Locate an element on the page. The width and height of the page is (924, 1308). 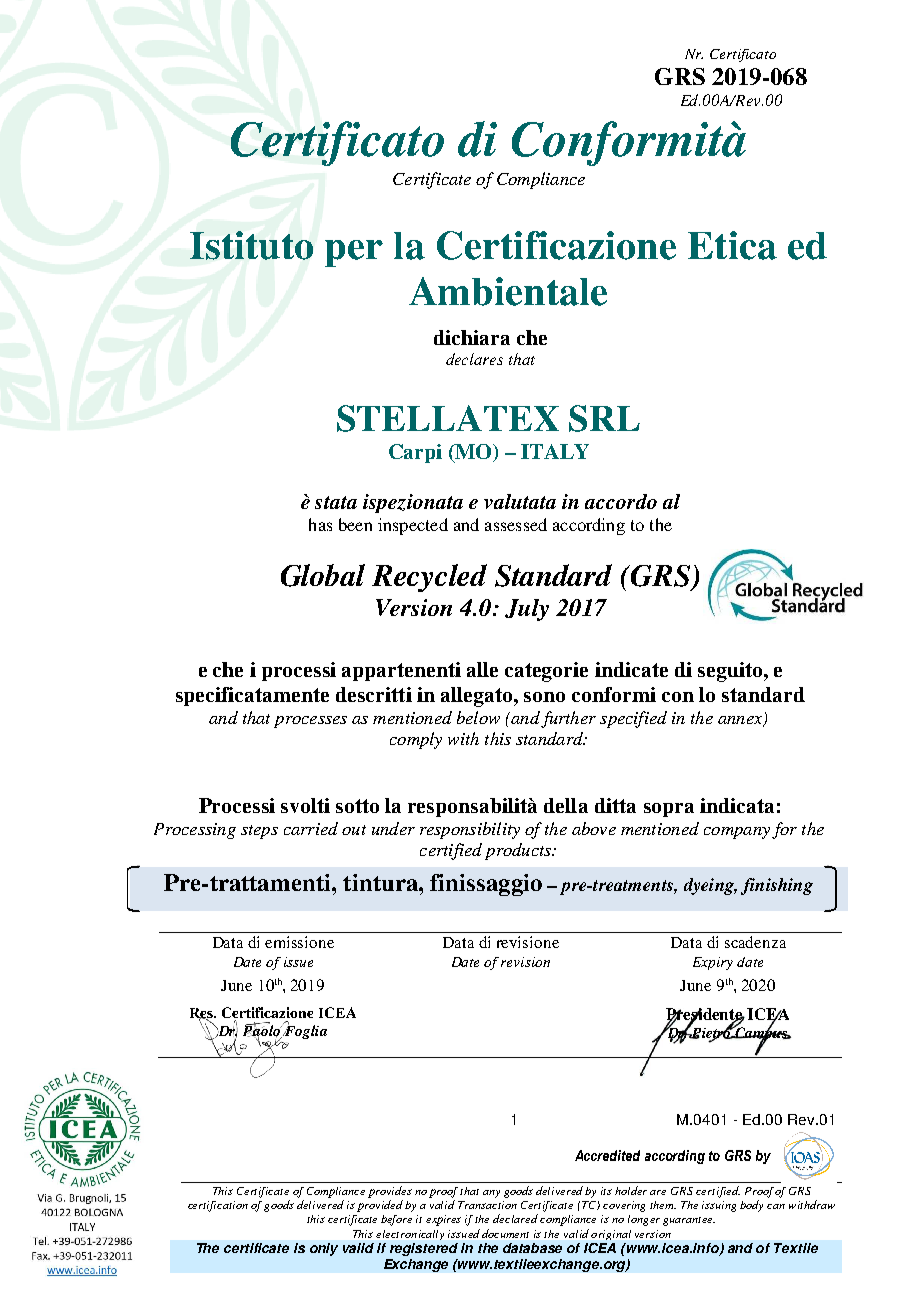
Global is located at coordinates (323, 575).
